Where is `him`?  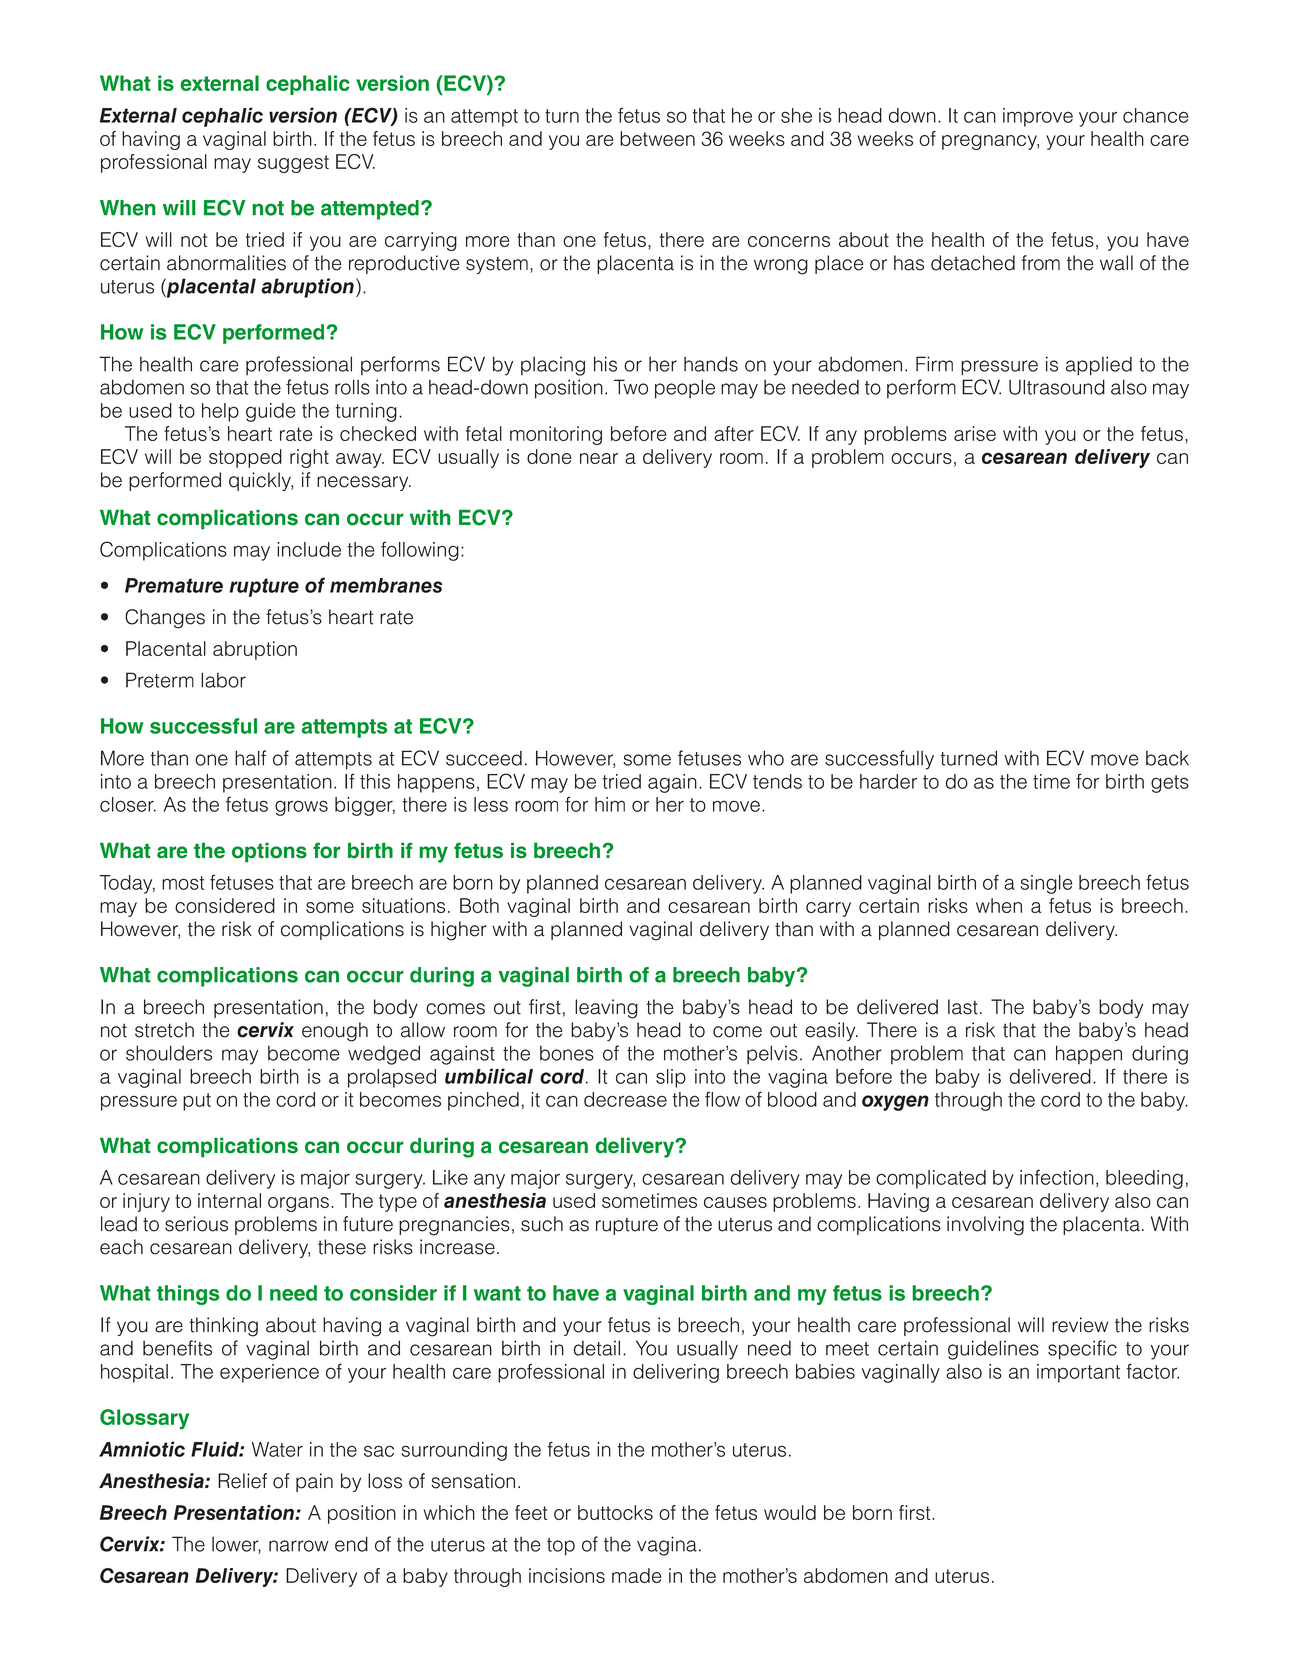
him is located at coordinates (610, 804).
